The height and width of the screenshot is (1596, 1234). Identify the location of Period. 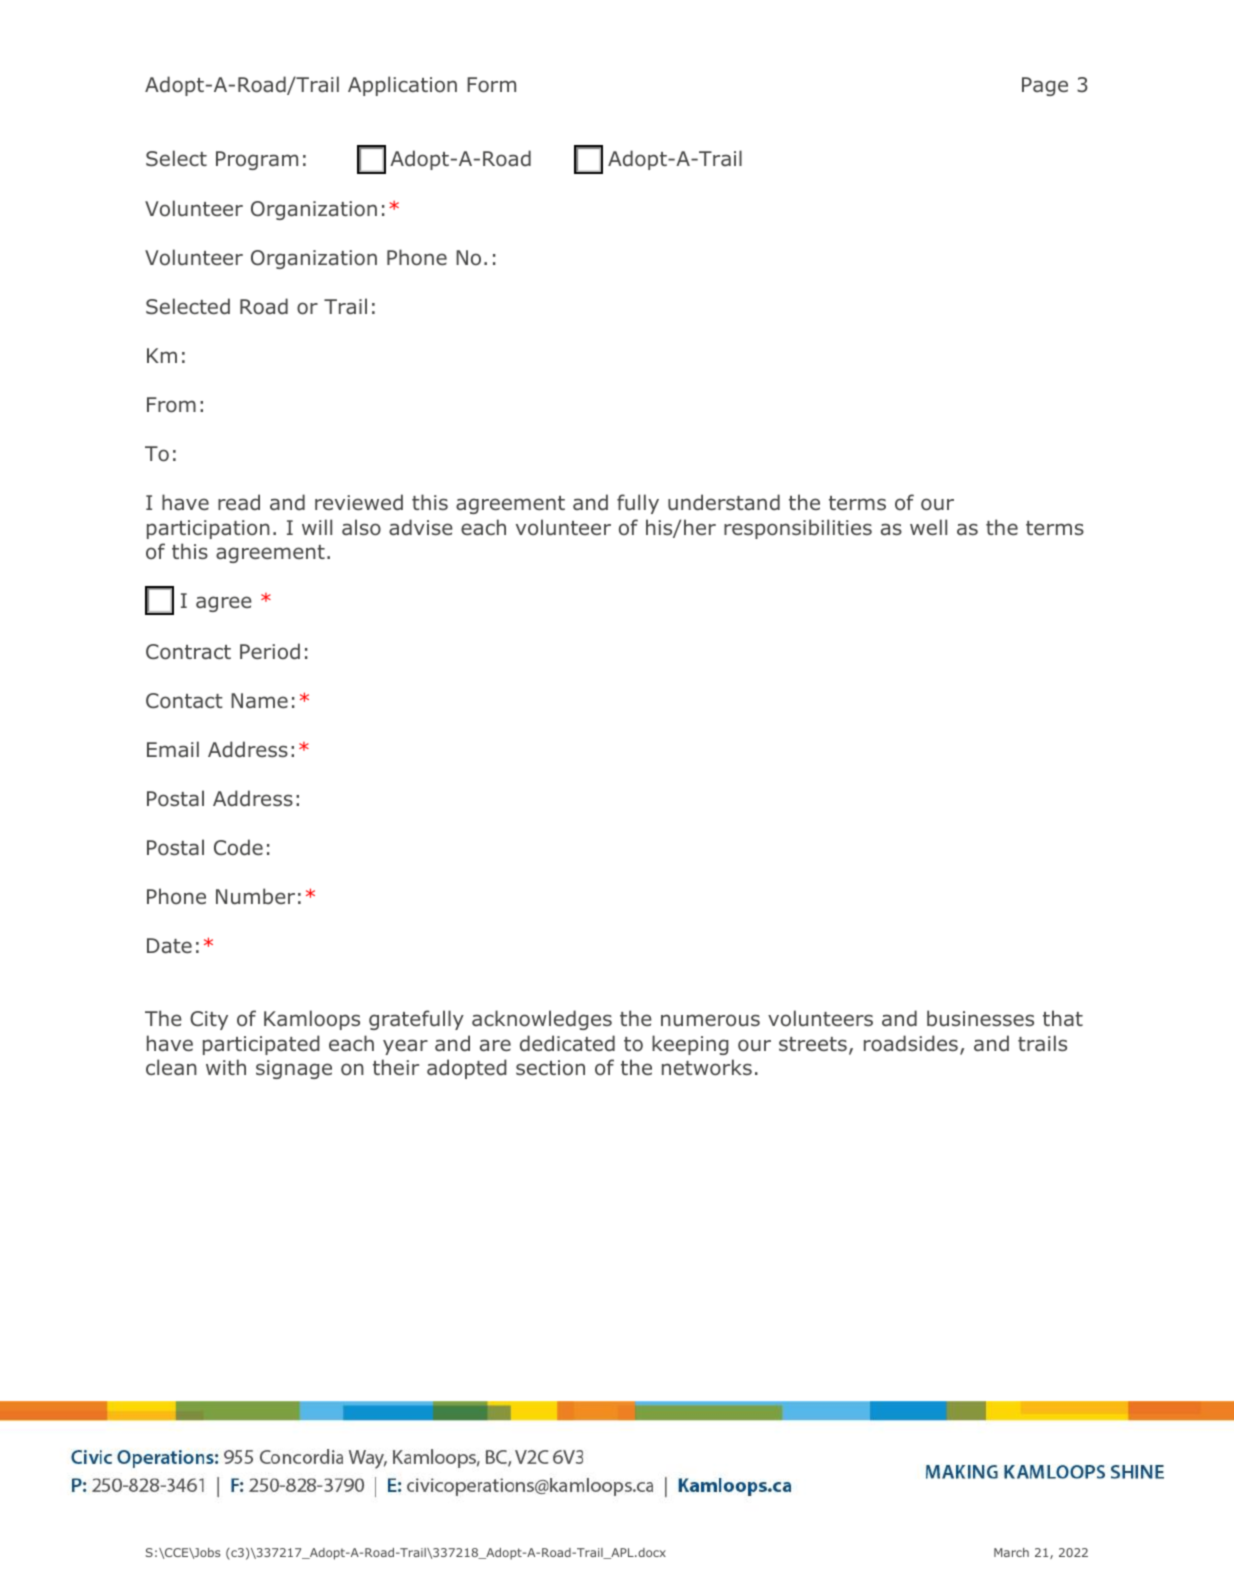
(270, 651).
